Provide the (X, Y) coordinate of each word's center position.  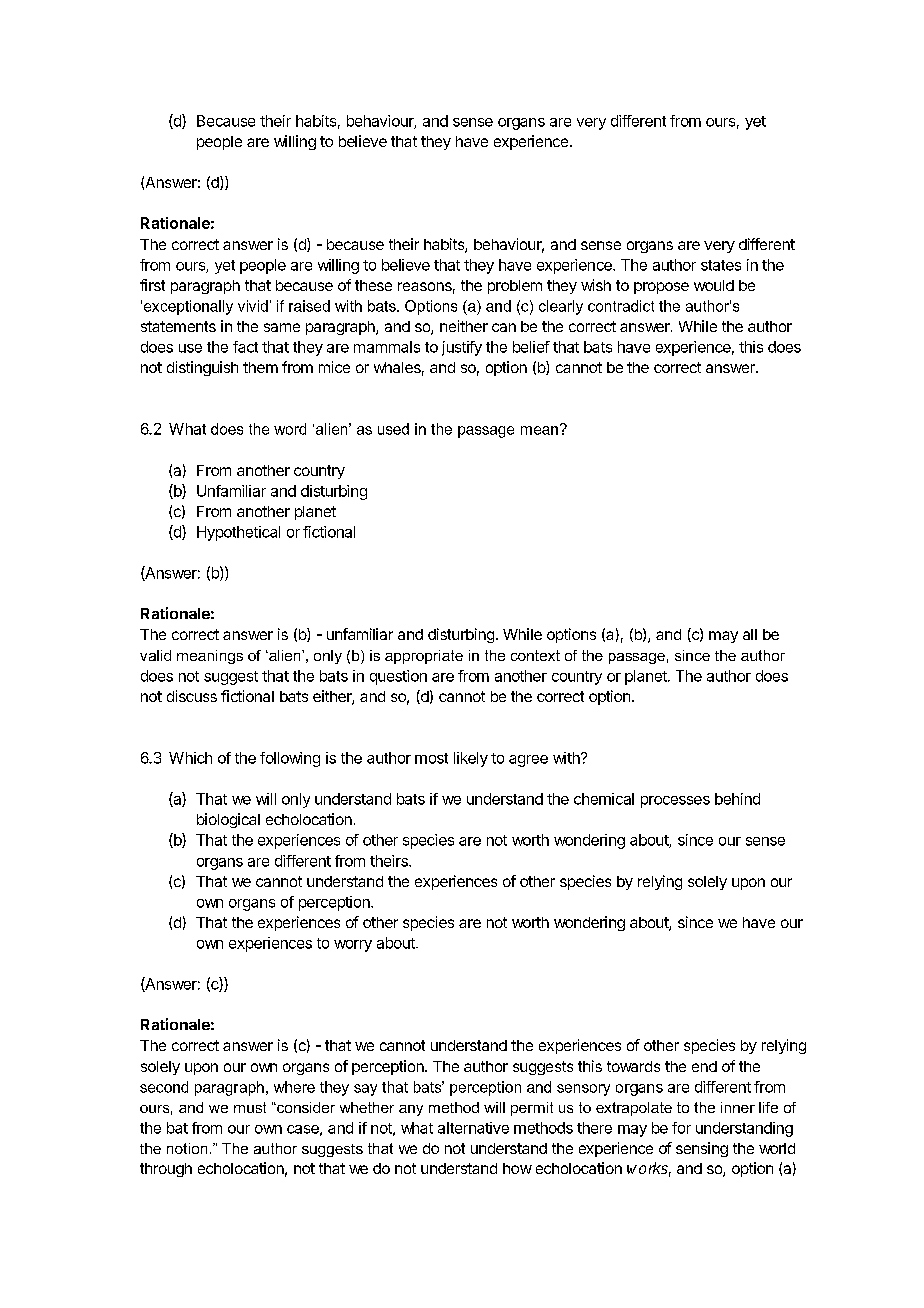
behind (737, 799)
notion (187, 1148)
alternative (473, 1128)
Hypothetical (238, 533)
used (393, 429)
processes (675, 802)
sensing (702, 1149)
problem (515, 287)
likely (471, 759)
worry (353, 946)
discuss (192, 696)
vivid (253, 306)
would (714, 285)
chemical (604, 799)
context (535, 655)
